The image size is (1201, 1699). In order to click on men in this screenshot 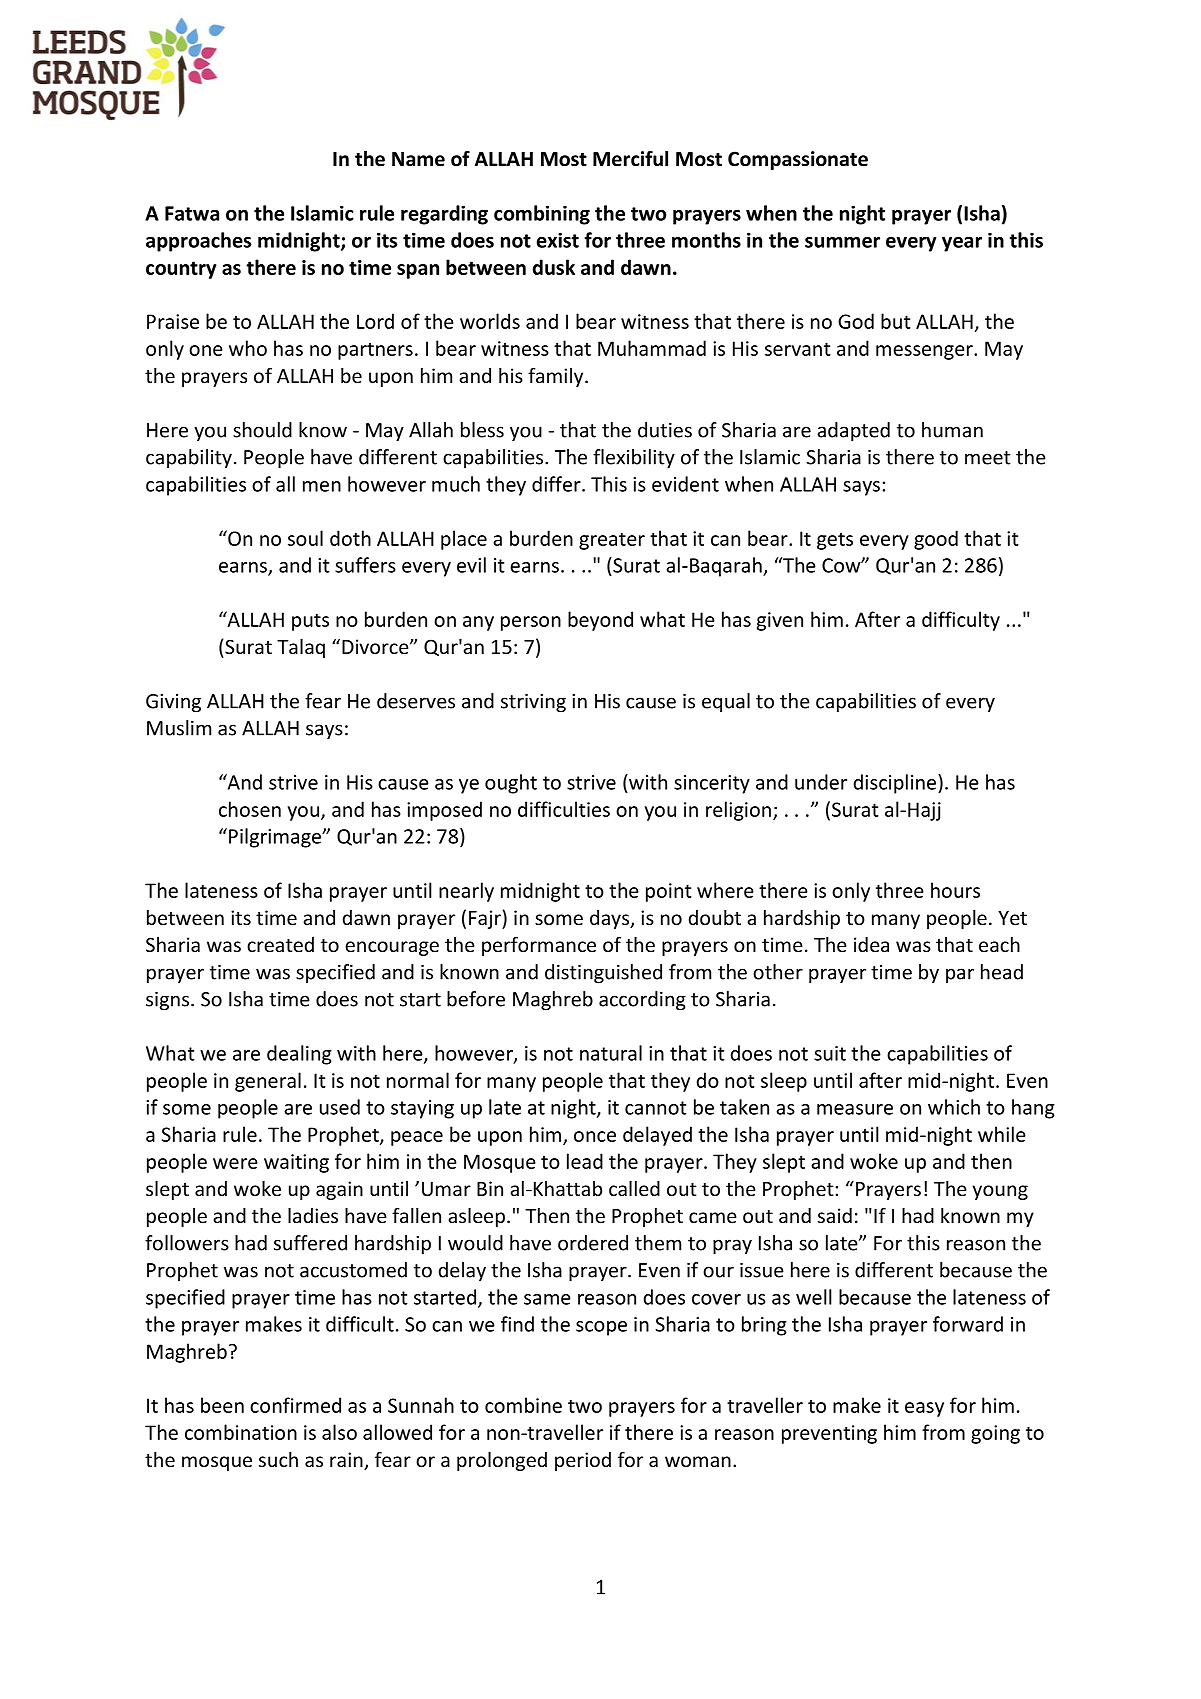, I will do `click(322, 486)`.
